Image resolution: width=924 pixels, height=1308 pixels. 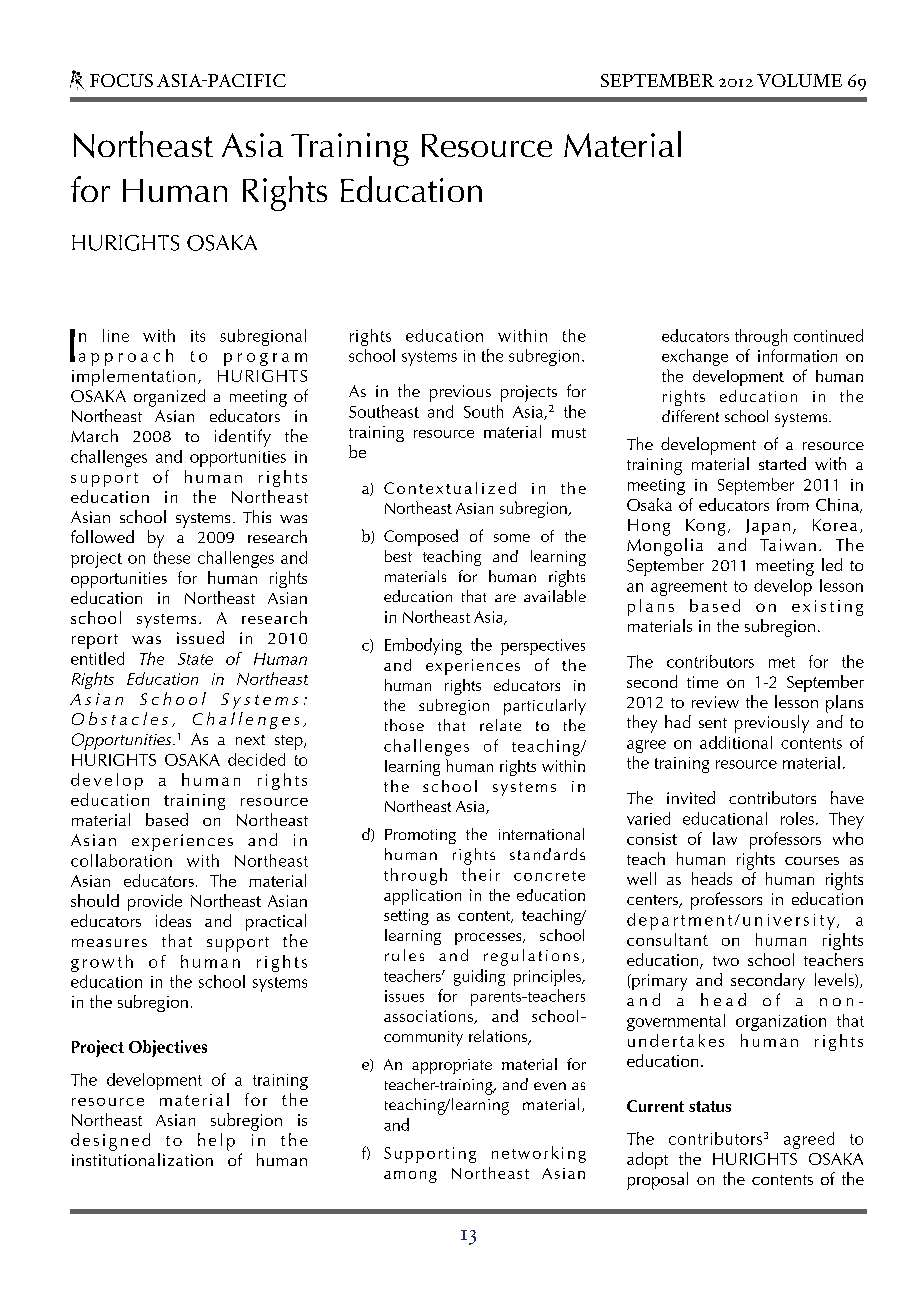 What do you see at coordinates (121, 80) in the document?
I see `FOCUS` at bounding box center [121, 80].
